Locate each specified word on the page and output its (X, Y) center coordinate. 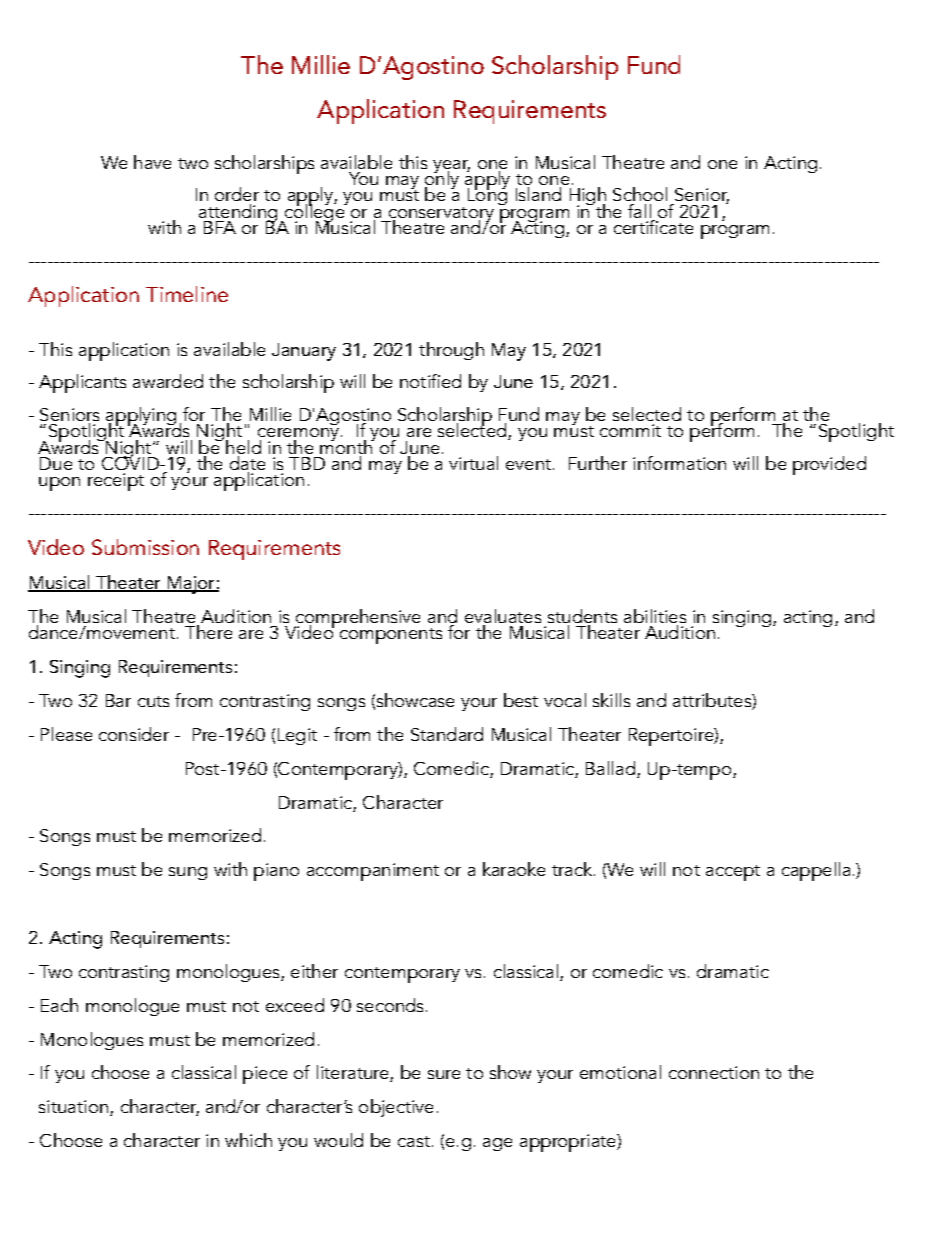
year (451, 168)
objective (396, 1108)
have (152, 162)
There (209, 630)
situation (73, 1106)
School (640, 194)
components (391, 636)
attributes (713, 701)
